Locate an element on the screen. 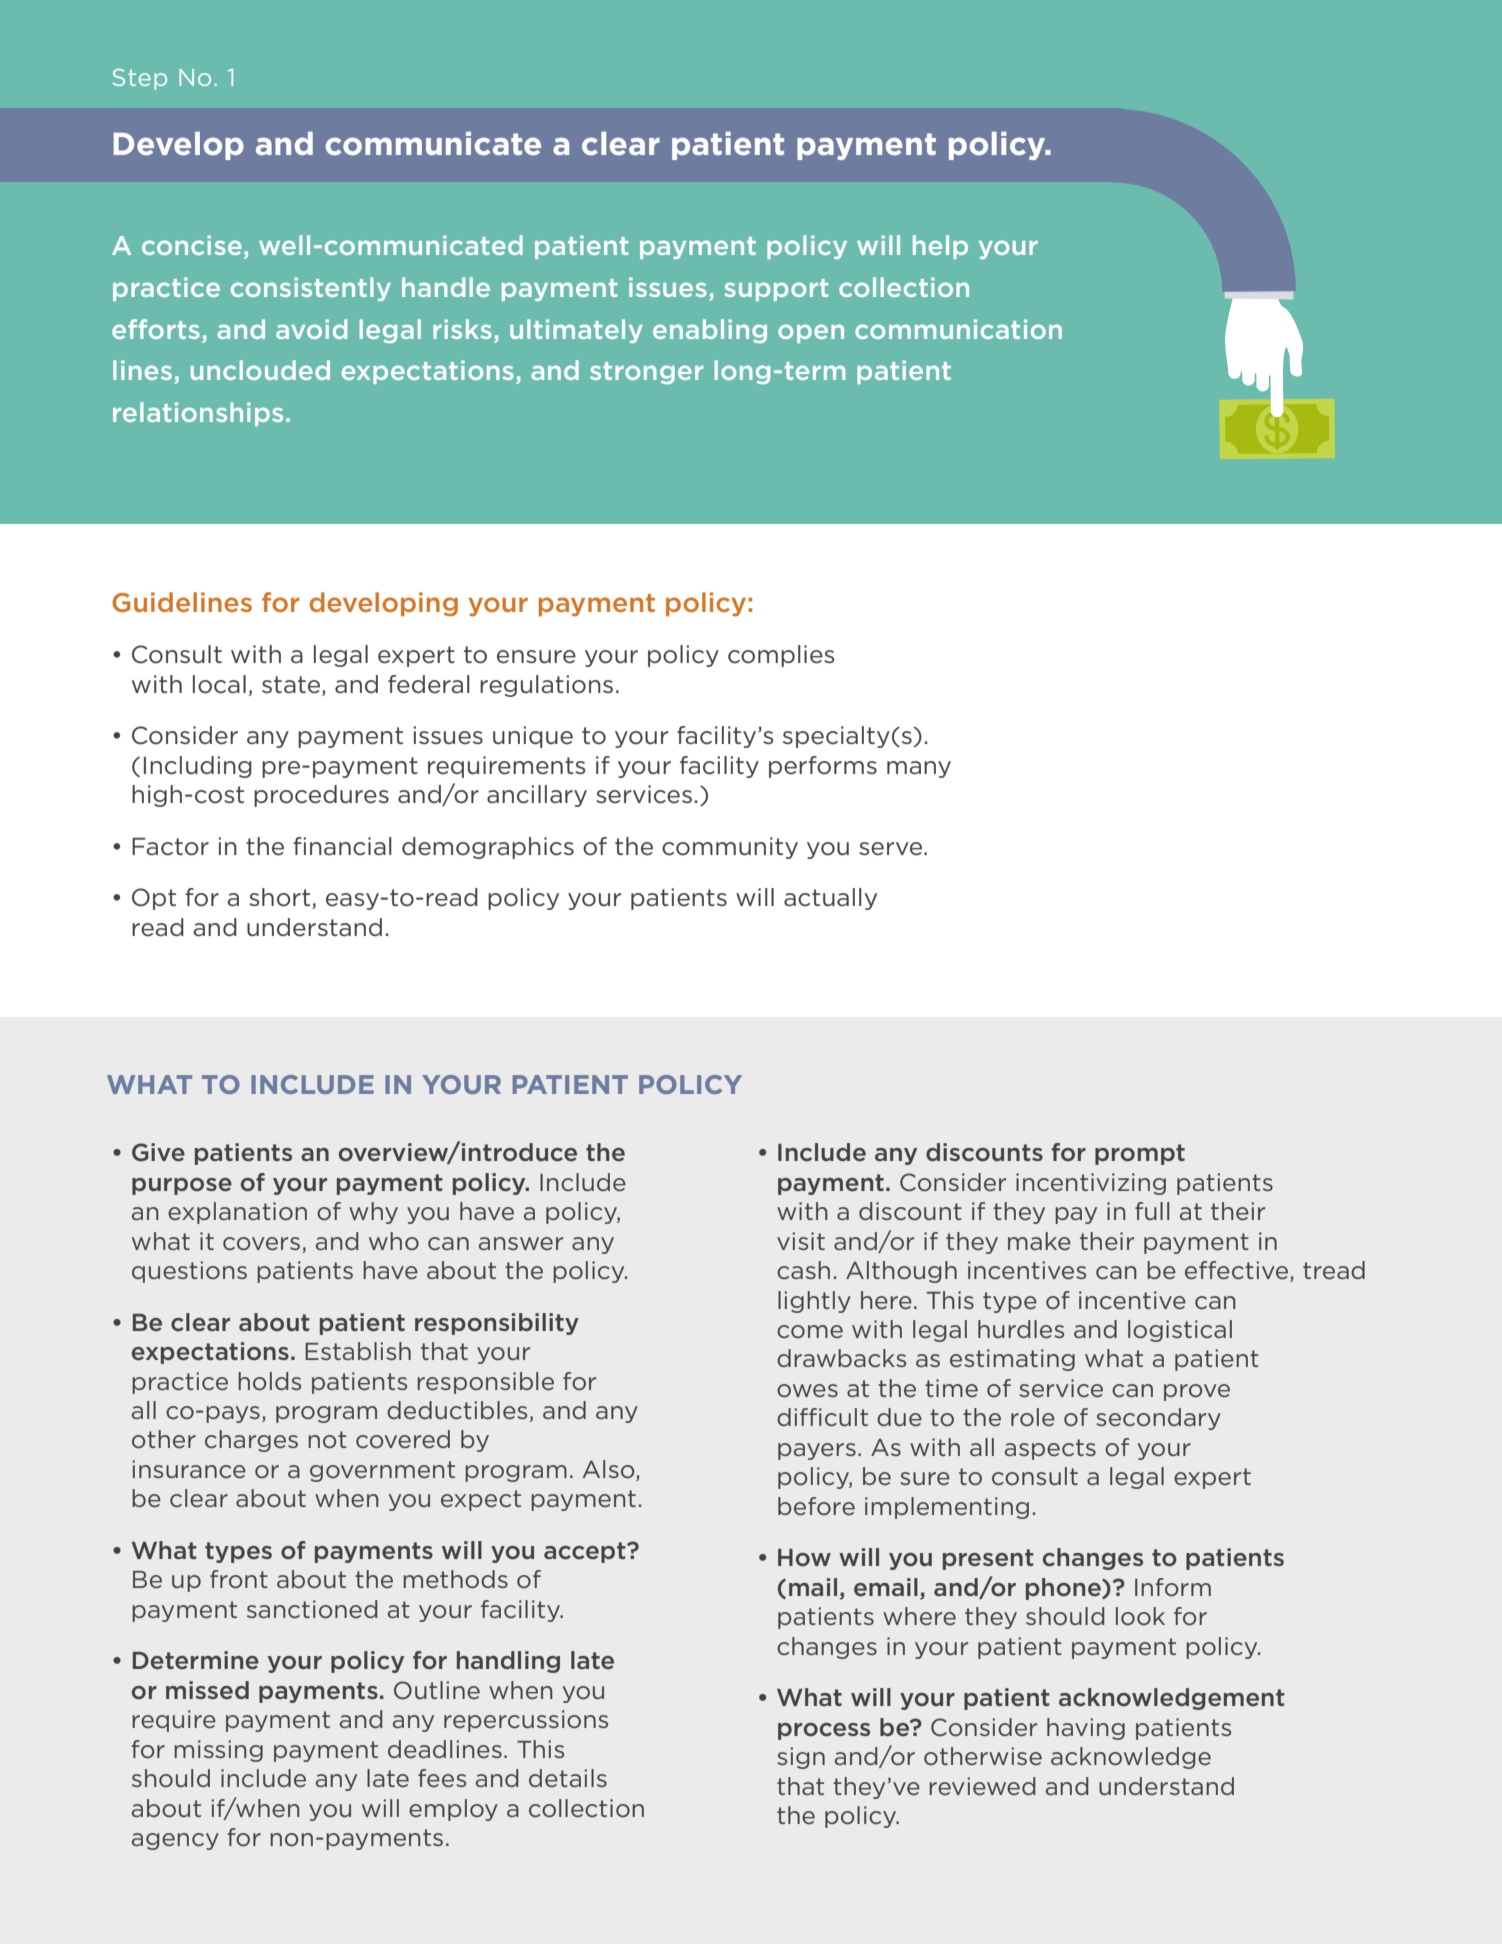  missing is located at coordinates (218, 1751).
